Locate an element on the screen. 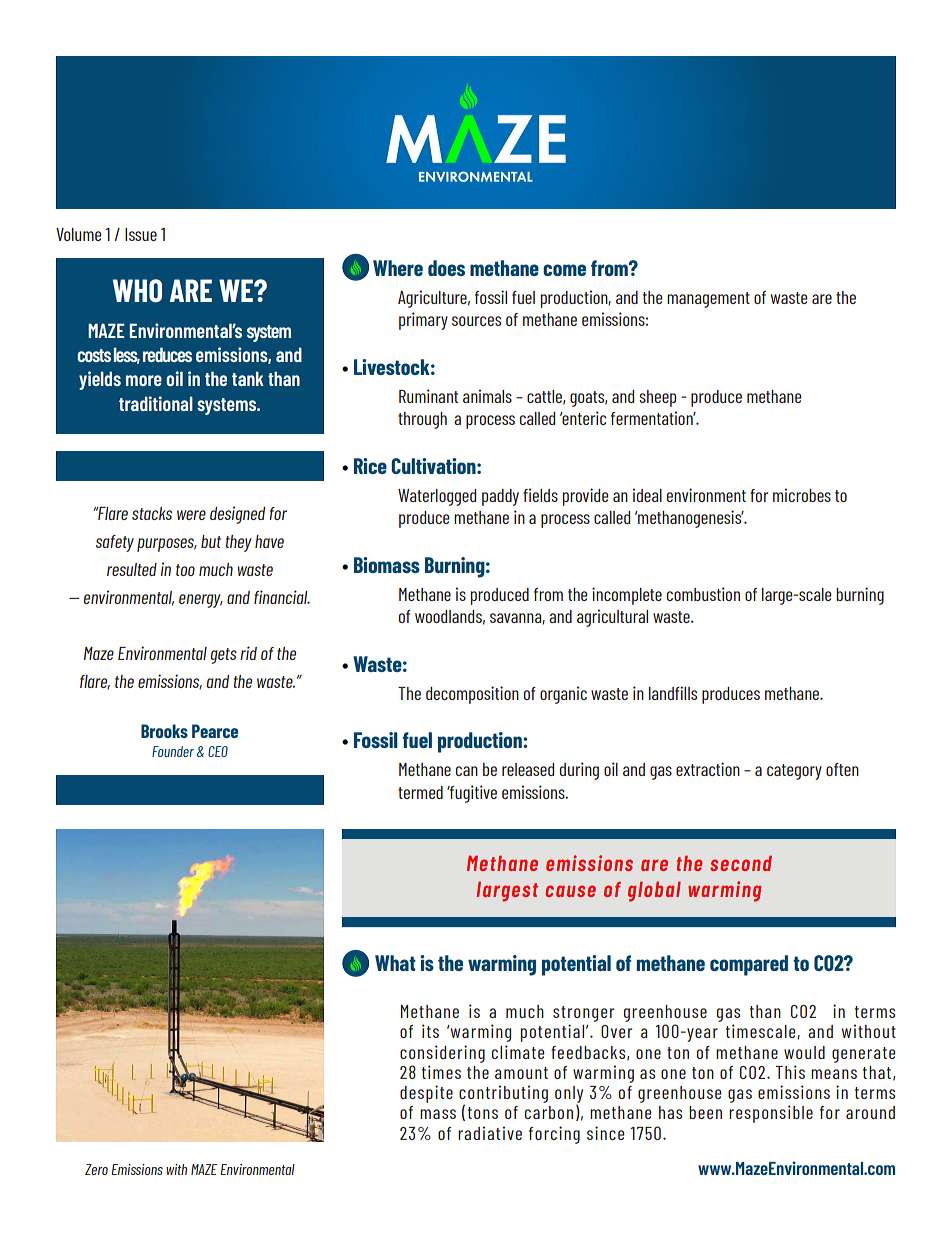  compared is located at coordinates (749, 965).
